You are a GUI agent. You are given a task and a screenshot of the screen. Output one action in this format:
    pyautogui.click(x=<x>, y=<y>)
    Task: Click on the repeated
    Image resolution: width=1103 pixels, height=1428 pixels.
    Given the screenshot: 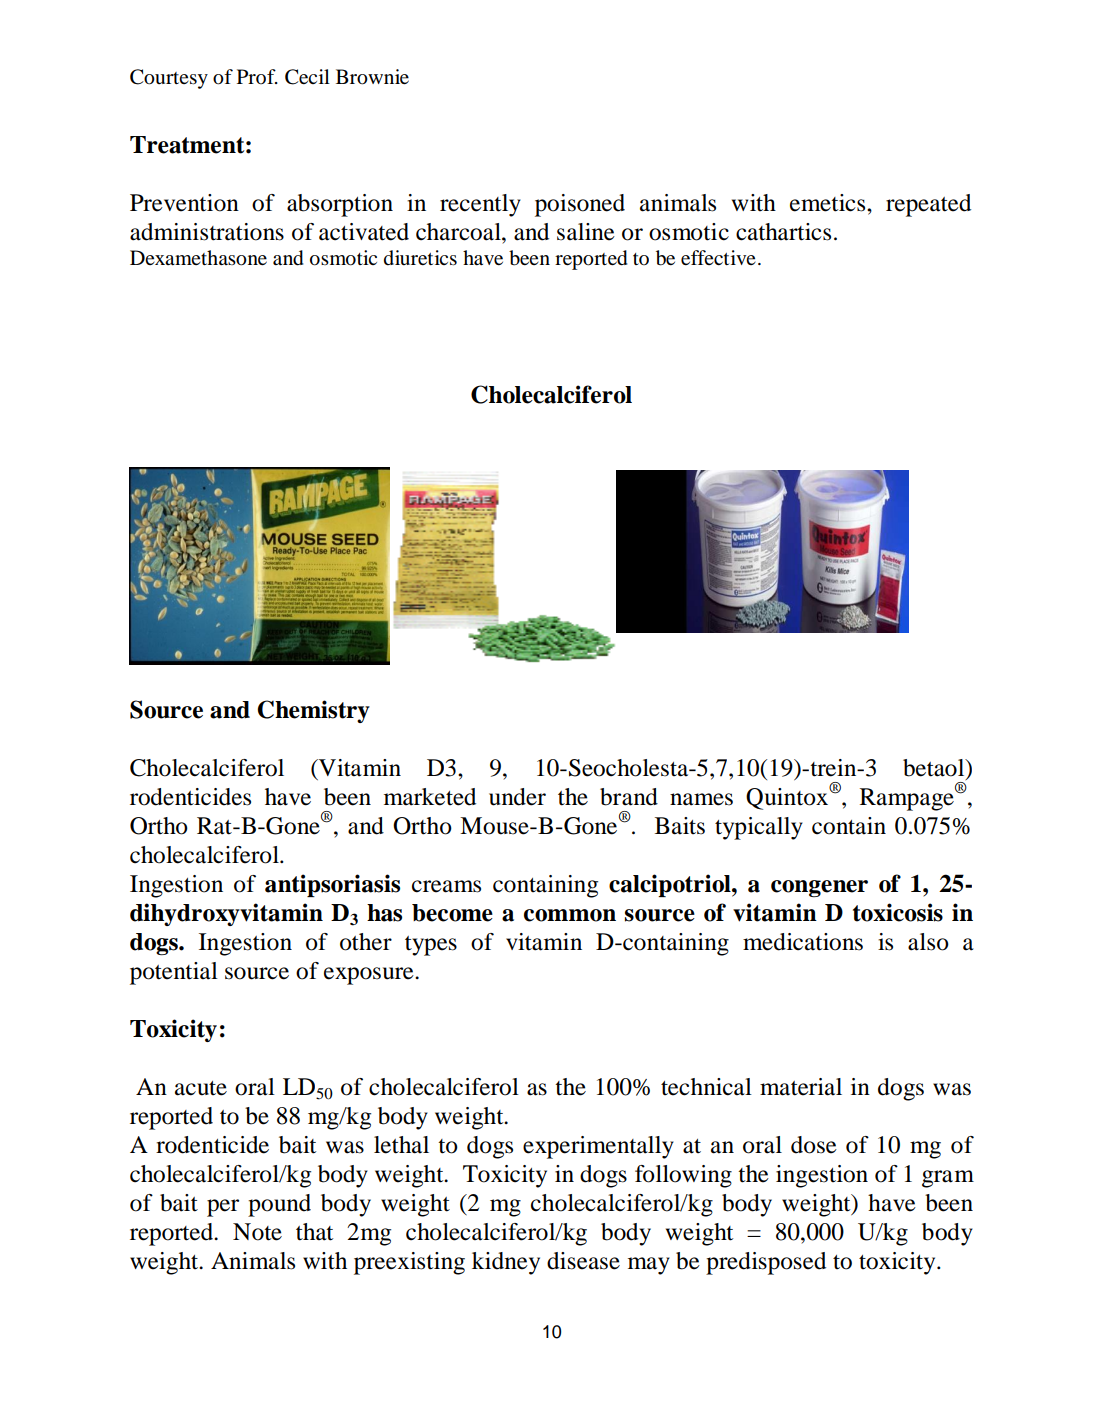 What is the action you would take?
    pyautogui.click(x=928, y=205)
